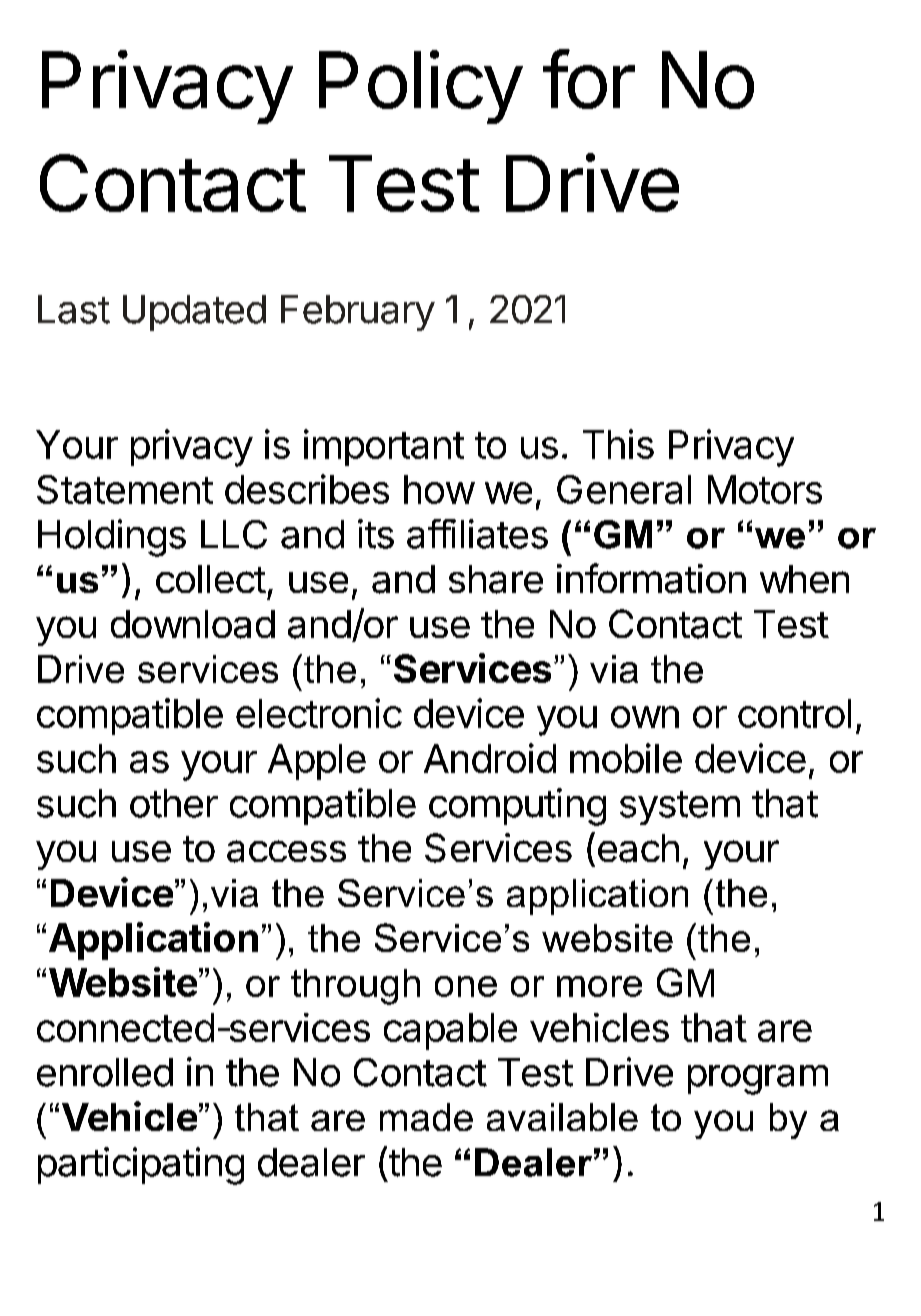 The image size is (921, 1316). What do you see at coordinates (765, 489) in the page?
I see `Motors` at bounding box center [765, 489].
